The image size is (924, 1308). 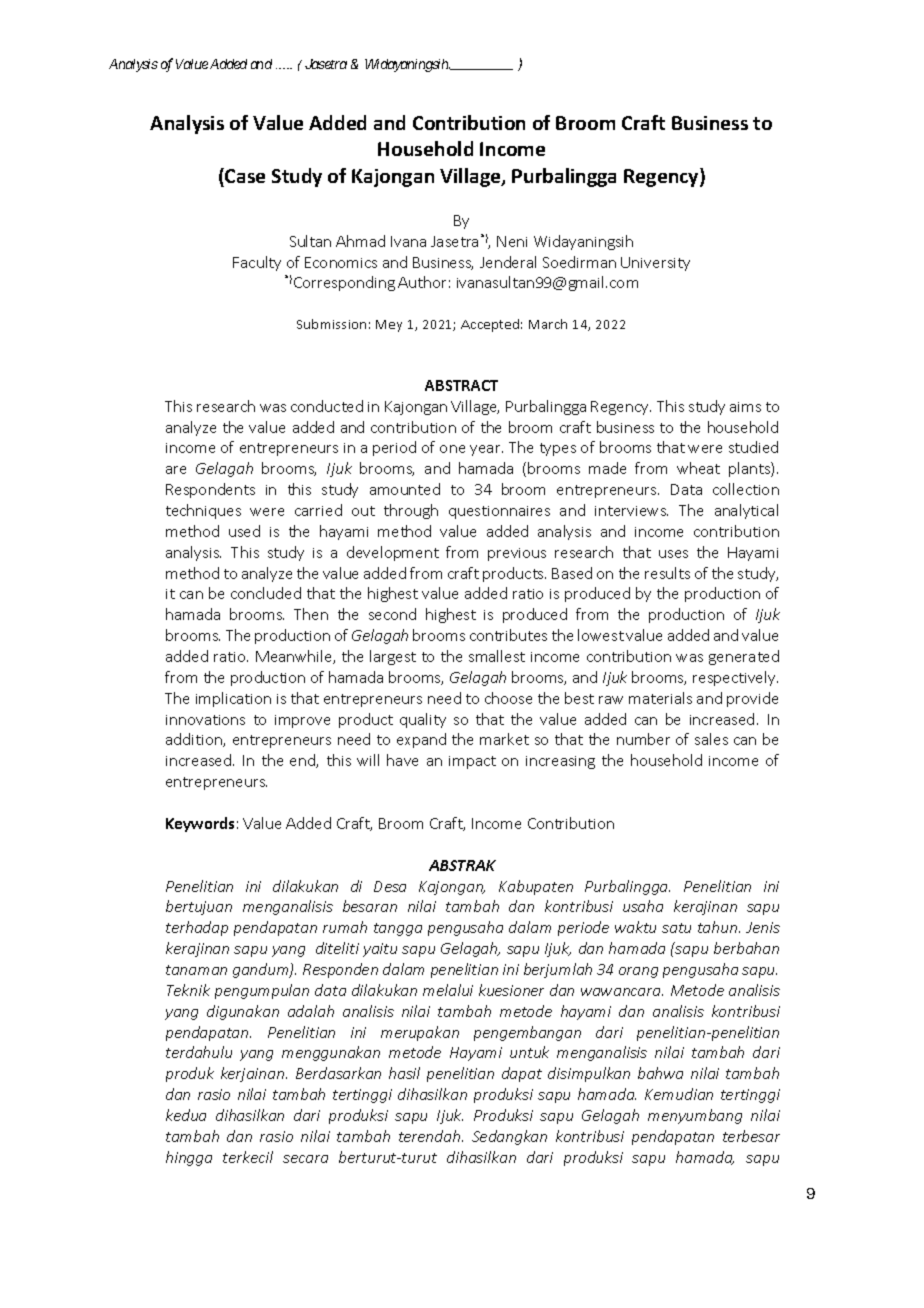 What do you see at coordinates (655, 264) in the screenshot?
I see `University` at bounding box center [655, 264].
